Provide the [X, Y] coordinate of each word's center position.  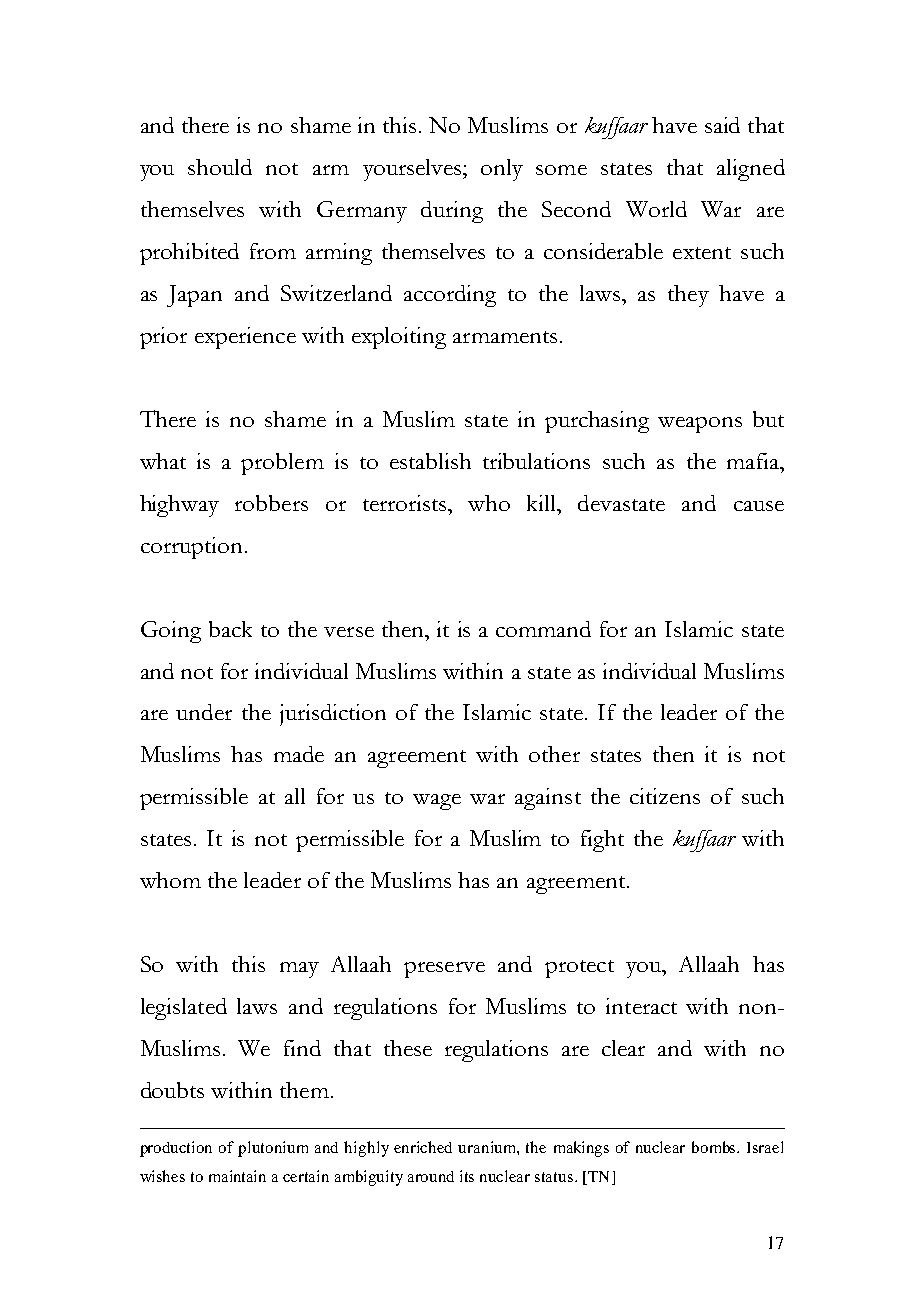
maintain [237, 1176]
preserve [444, 970]
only [502, 170]
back [230, 629]
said [722, 125]
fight [602, 841]
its [467, 1176]
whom [170, 880]
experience [245, 338]
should [220, 167]
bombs [715, 1147]
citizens [665, 796]
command [543, 629]
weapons [700, 425]
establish [430, 461]
